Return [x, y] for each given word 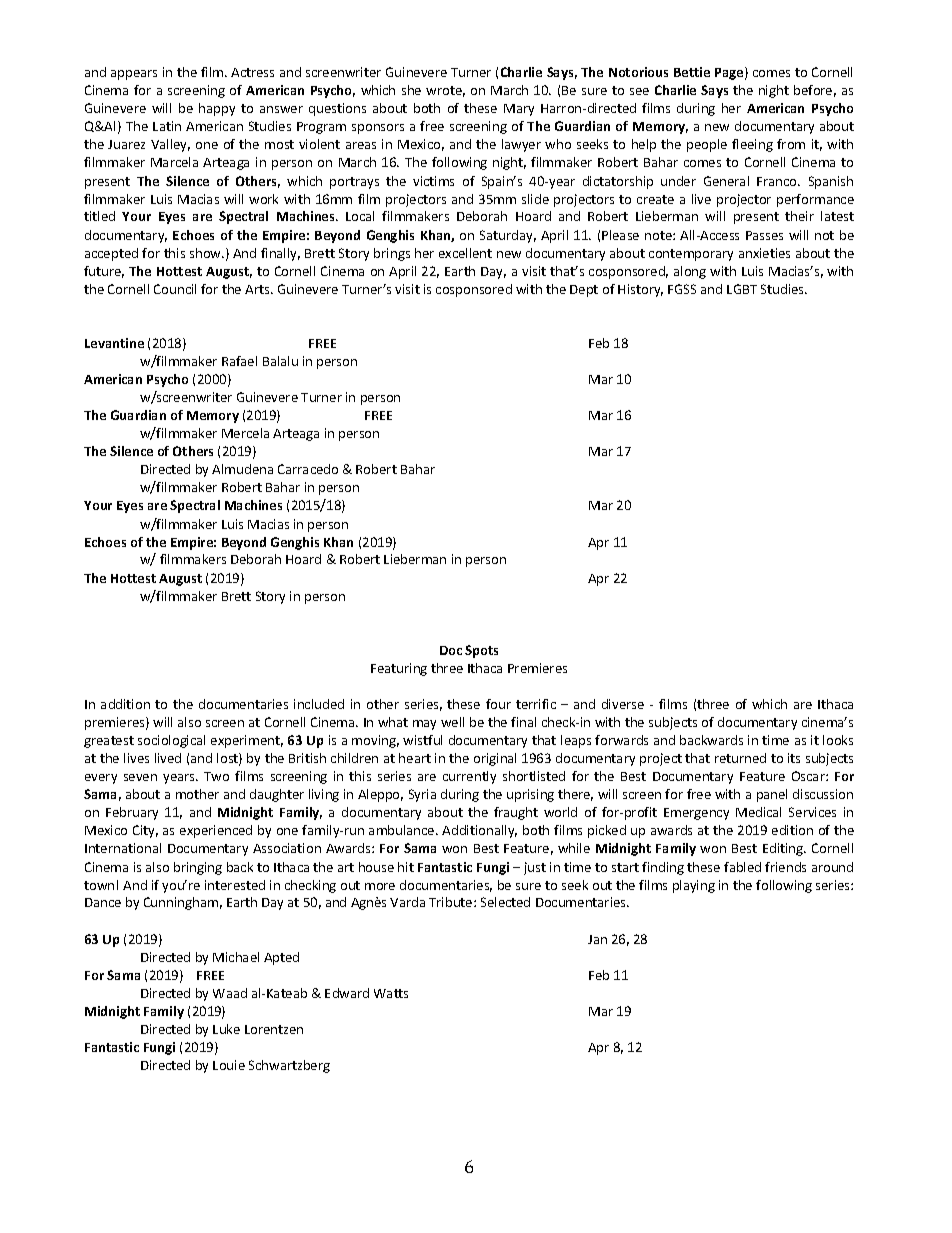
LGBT [742, 289]
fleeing [752, 145]
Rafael [239, 361]
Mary [519, 110]
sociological [171, 741]
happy [217, 109]
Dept [584, 291]
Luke [226, 1029]
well [452, 722]
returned [740, 758]
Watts [391, 993]
